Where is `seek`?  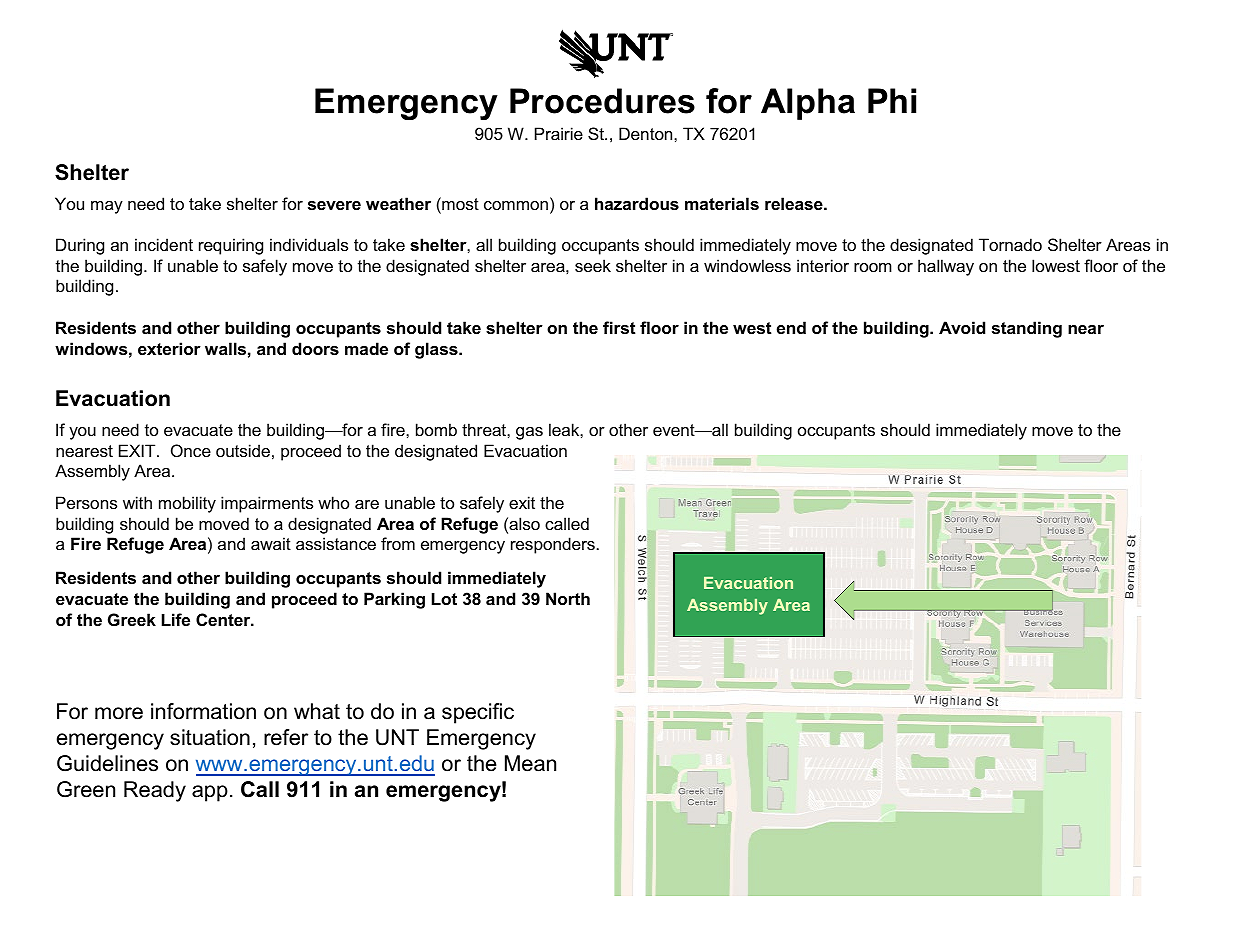 seek is located at coordinates (593, 265).
